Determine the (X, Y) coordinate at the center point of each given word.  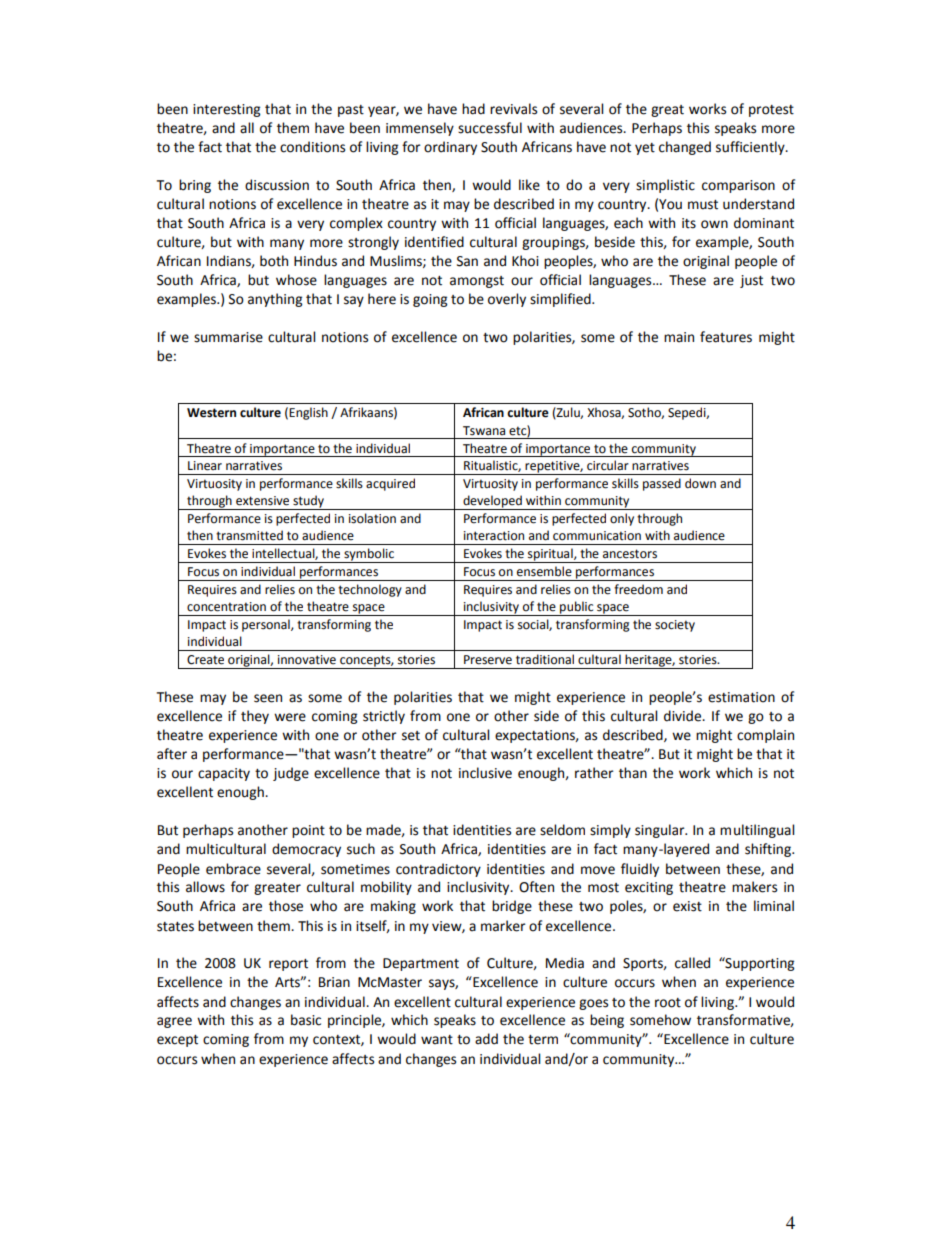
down (700, 483)
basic (306, 1020)
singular (661, 831)
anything (275, 300)
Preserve (488, 660)
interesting (226, 110)
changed (685, 148)
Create (205, 660)
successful (490, 128)
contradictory (438, 870)
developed (492, 502)
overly (507, 300)
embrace (233, 869)
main (679, 337)
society (675, 626)
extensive (262, 501)
